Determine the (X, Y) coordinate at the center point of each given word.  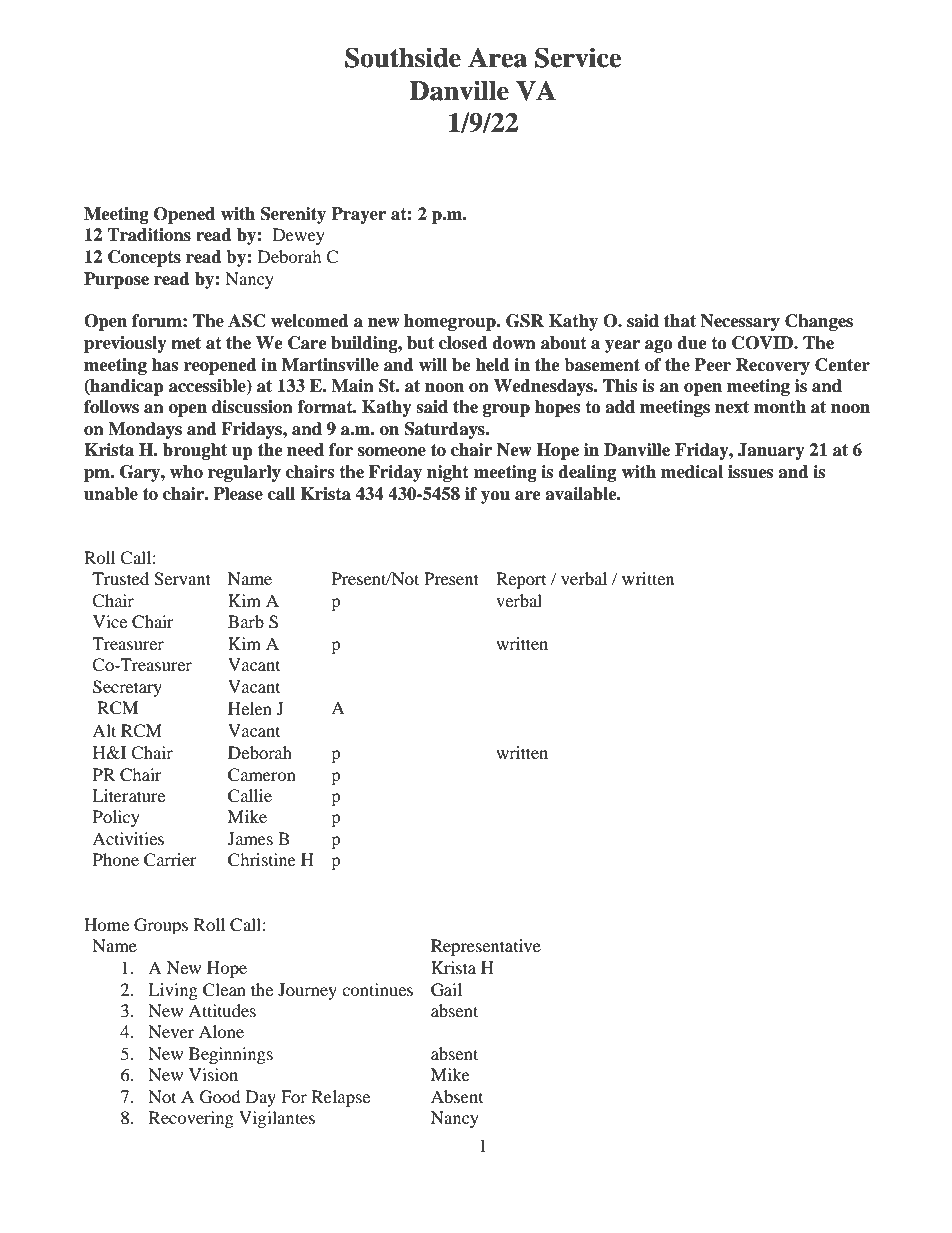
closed (463, 343)
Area (497, 58)
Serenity (293, 215)
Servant (182, 579)
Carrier (170, 860)
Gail (446, 990)
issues (750, 472)
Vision (213, 1074)
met (186, 343)
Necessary (740, 322)
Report (521, 580)
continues (377, 989)
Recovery (773, 366)
